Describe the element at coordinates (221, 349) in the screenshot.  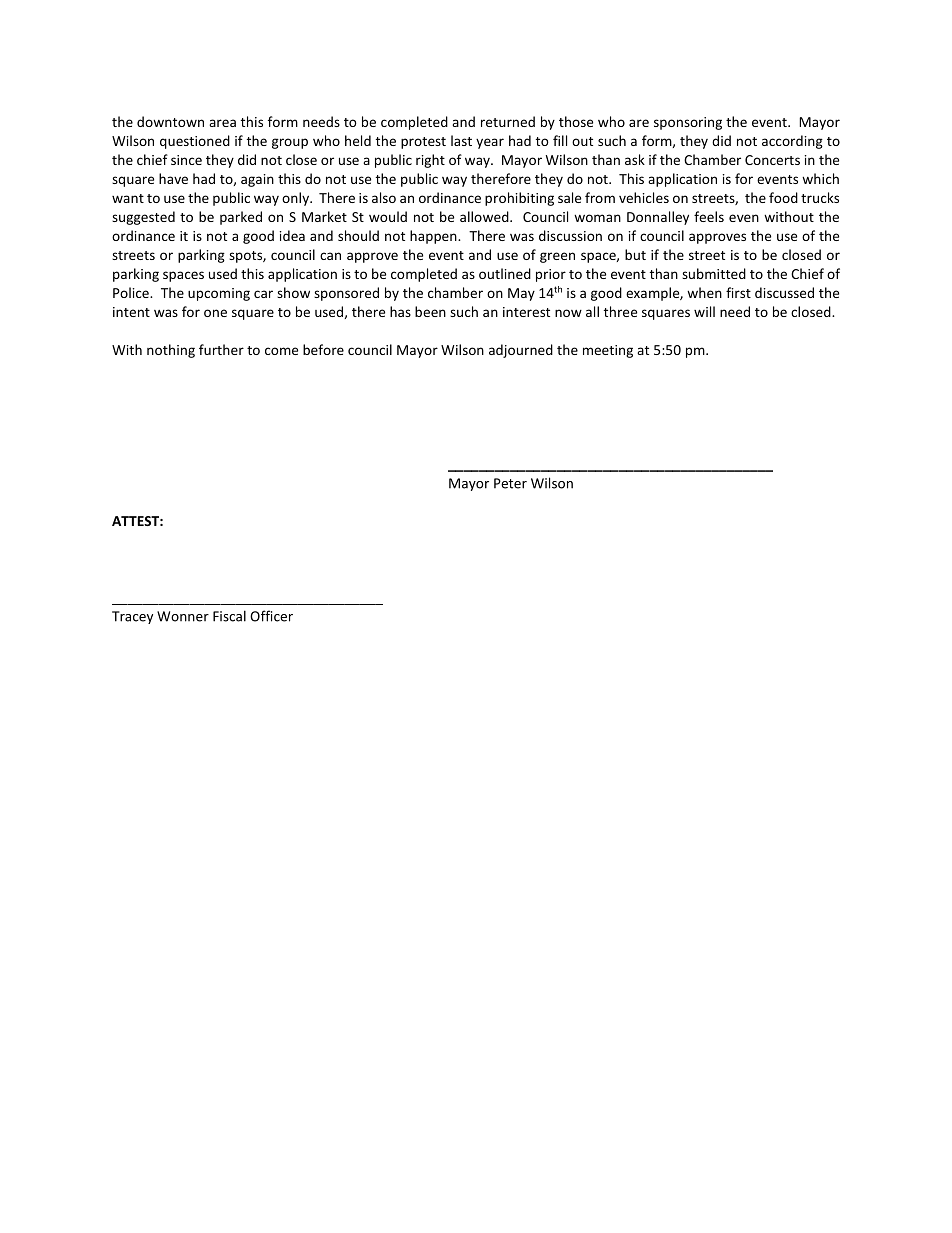
I see `further` at that location.
